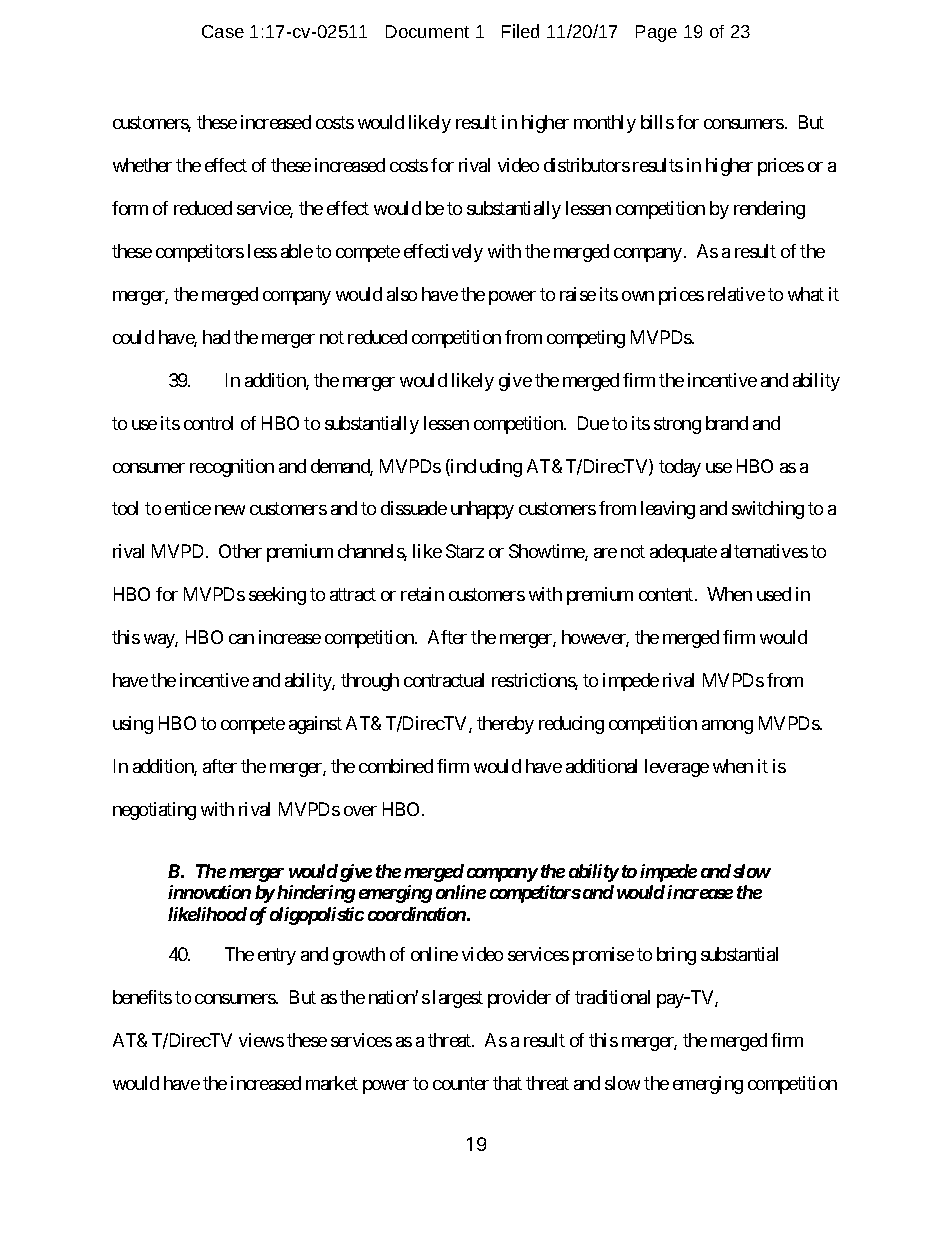  What do you see at coordinates (427, 31) in the image?
I see `Document` at bounding box center [427, 31].
